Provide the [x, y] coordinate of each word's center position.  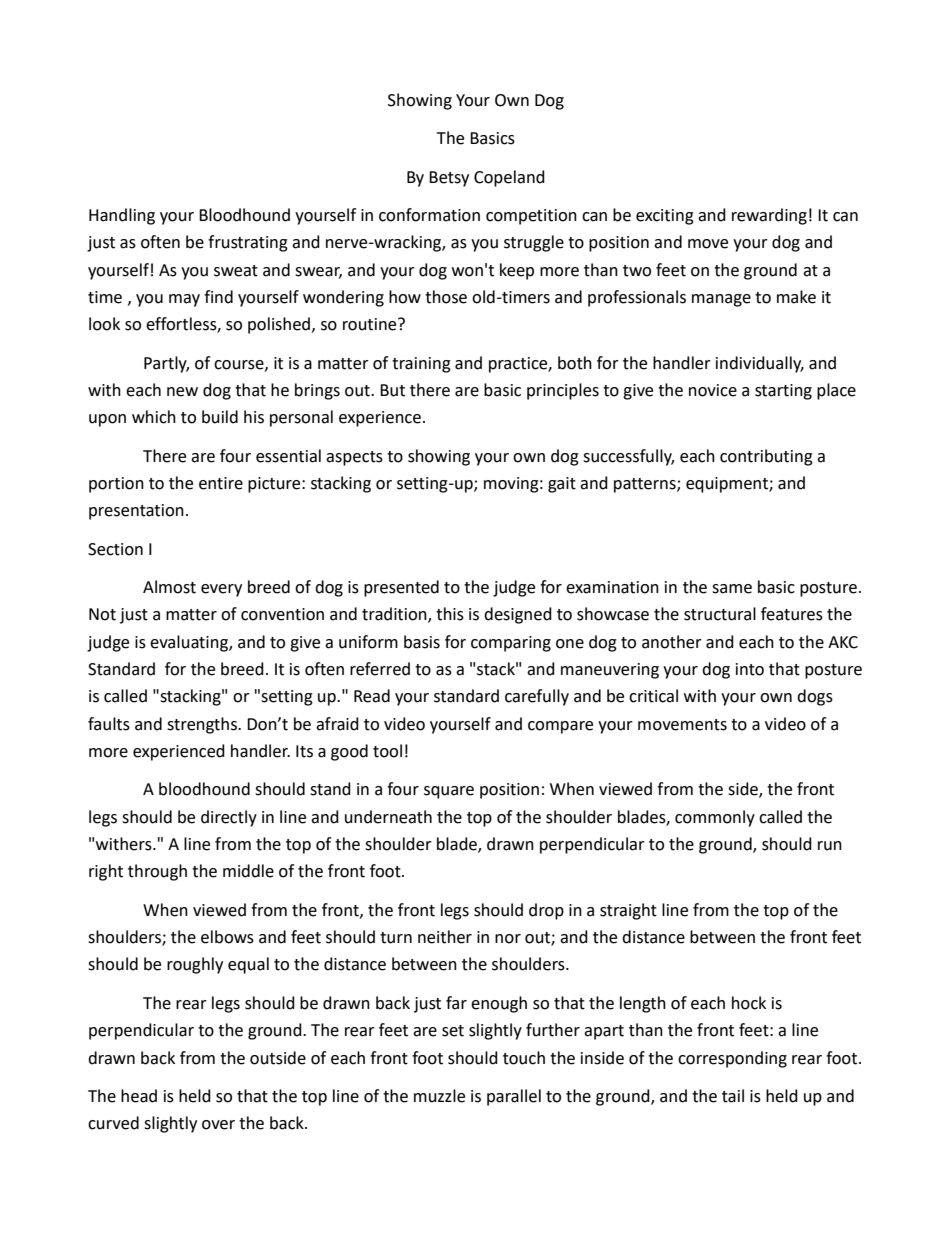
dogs [815, 697]
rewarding [769, 216]
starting [783, 392]
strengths [203, 725]
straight [628, 911]
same [732, 589]
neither [445, 937]
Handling [122, 216]
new [182, 392]
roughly [195, 965]
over [218, 1125]
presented [401, 588]
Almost [169, 587]
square [449, 792]
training [421, 365]
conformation [429, 215]
